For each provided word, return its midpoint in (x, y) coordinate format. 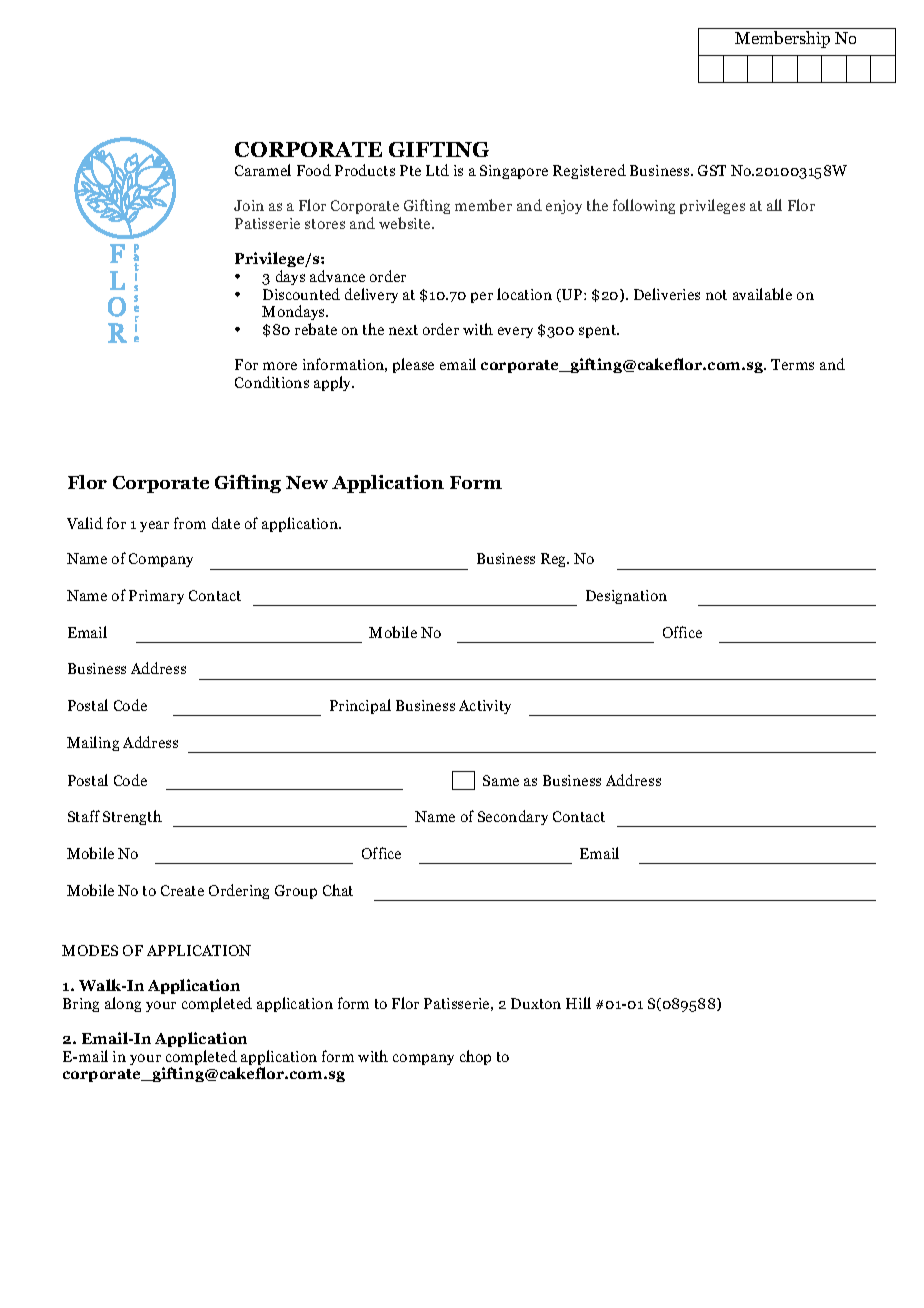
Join (249, 205)
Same (501, 780)
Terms (792, 364)
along (123, 1004)
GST (712, 170)
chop (475, 1057)
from (190, 523)
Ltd (437, 170)
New (307, 482)
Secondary (513, 817)
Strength (132, 817)
